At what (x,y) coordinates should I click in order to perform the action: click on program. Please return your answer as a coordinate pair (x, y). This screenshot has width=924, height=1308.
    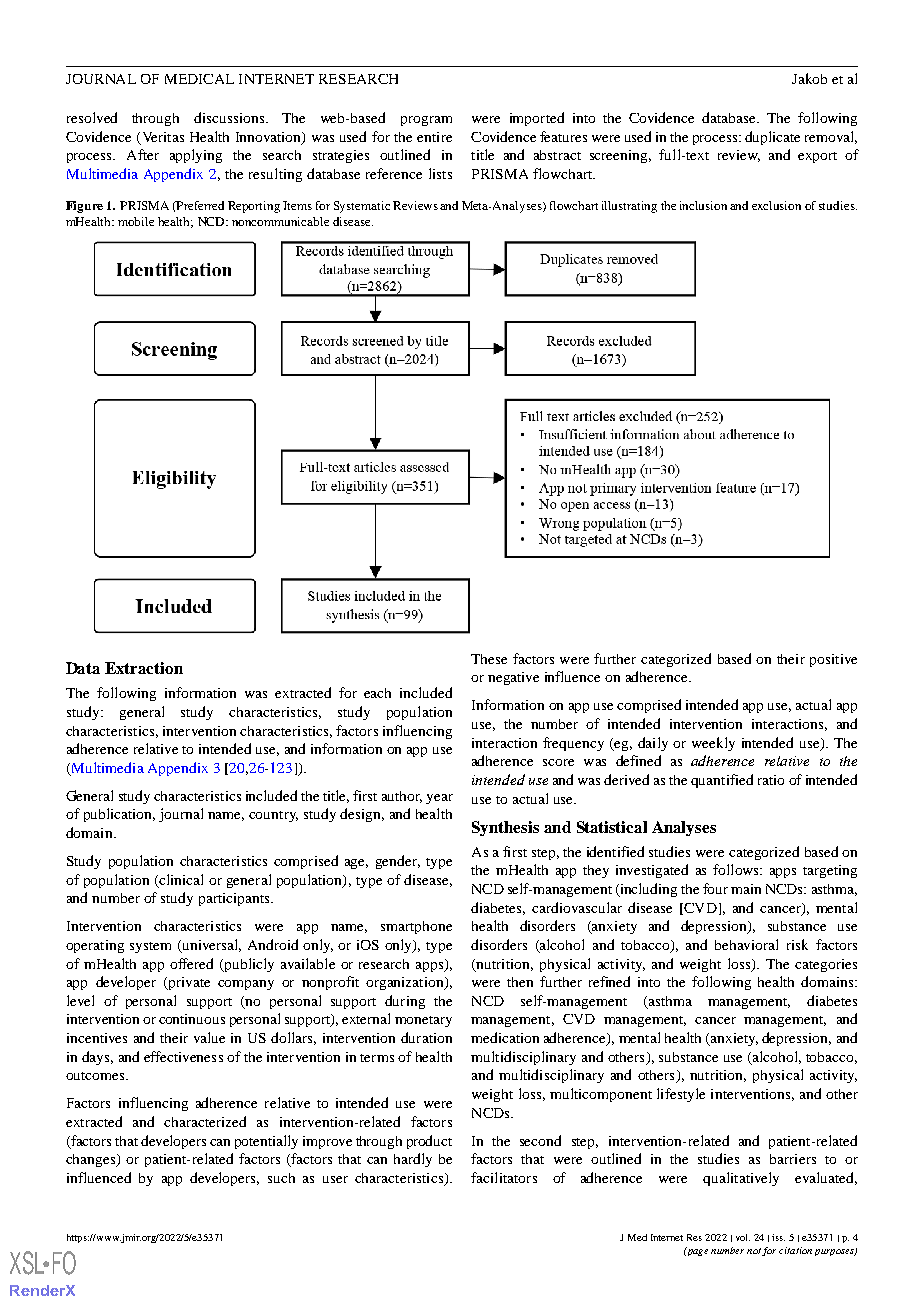
    Looking at the image, I should click on (426, 121).
